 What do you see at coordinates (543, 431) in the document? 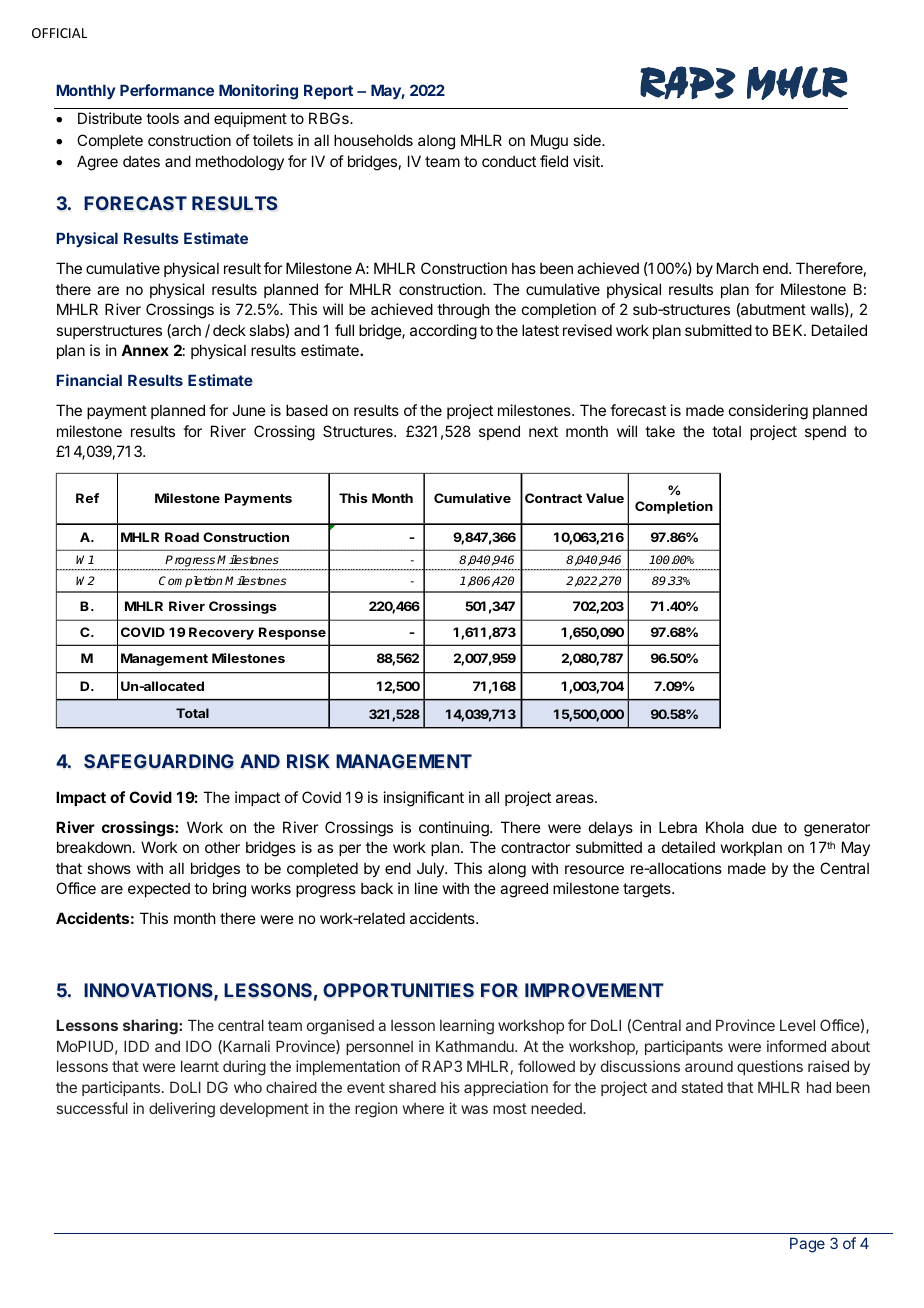
I see `next` at bounding box center [543, 431].
